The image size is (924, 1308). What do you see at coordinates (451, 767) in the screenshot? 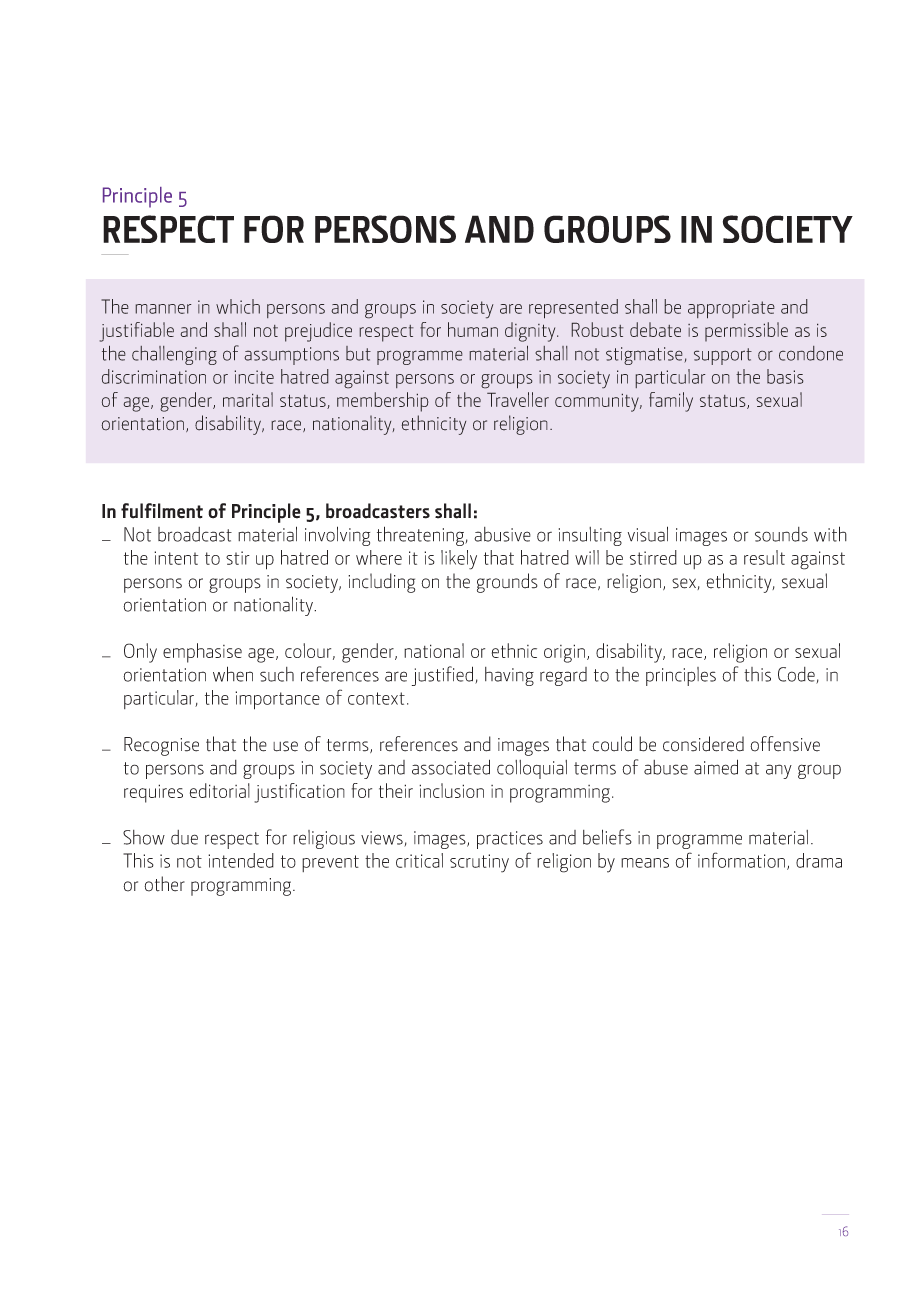
I see `associated` at bounding box center [451, 767].
